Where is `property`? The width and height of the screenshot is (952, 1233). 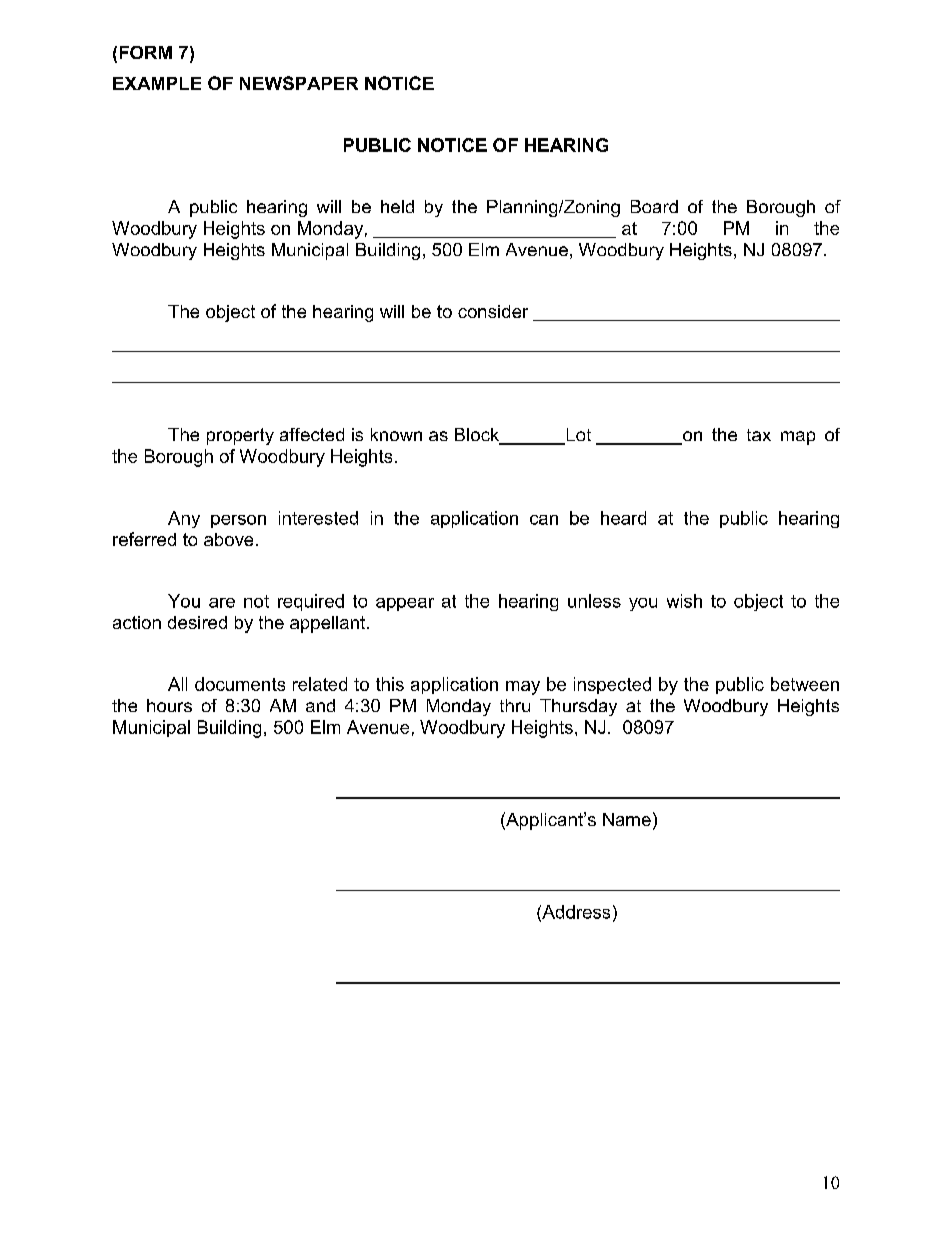
property is located at coordinates (240, 436).
